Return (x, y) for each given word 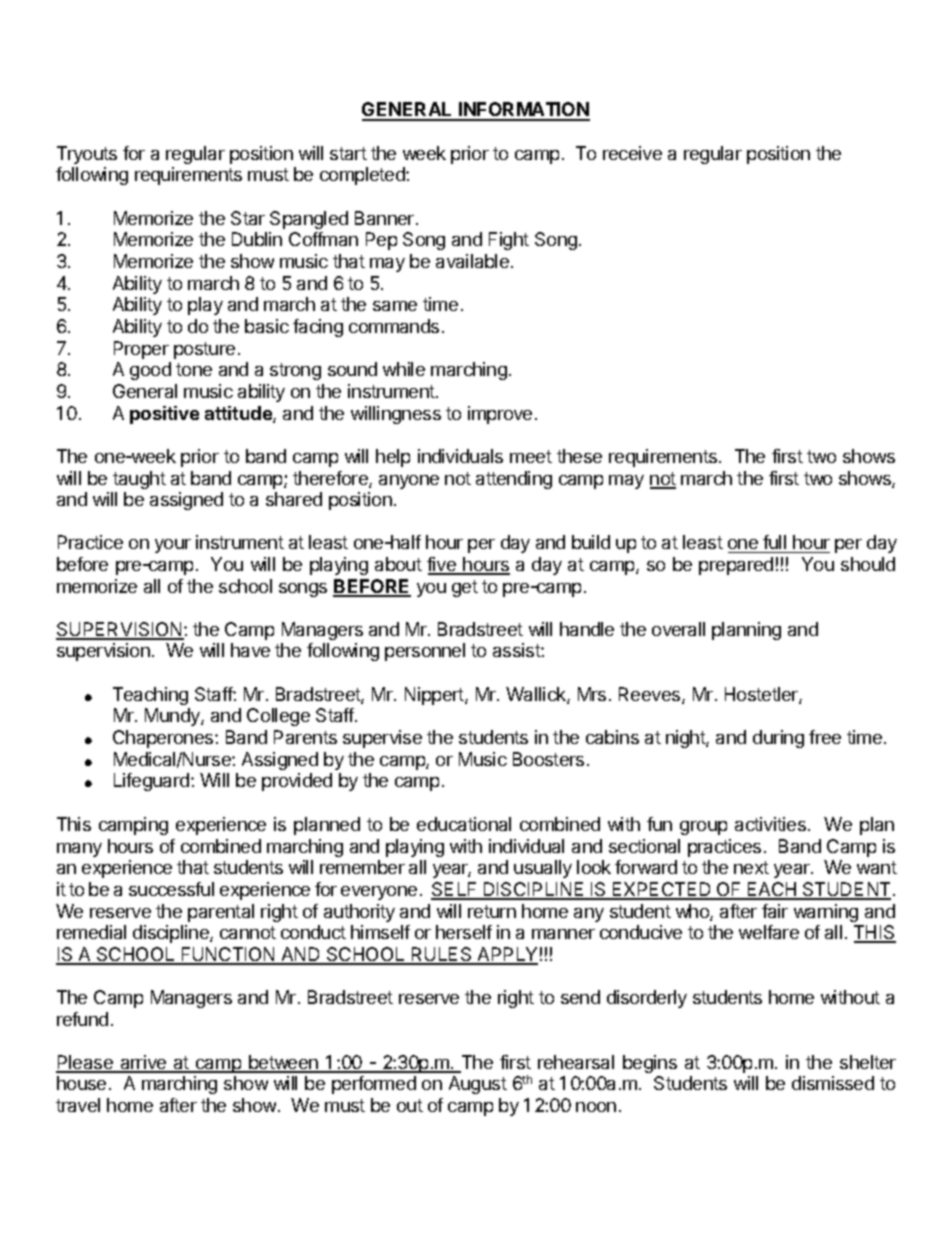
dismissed (833, 1083)
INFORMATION (523, 111)
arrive (143, 1063)
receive (632, 153)
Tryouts (87, 155)
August (478, 1085)
